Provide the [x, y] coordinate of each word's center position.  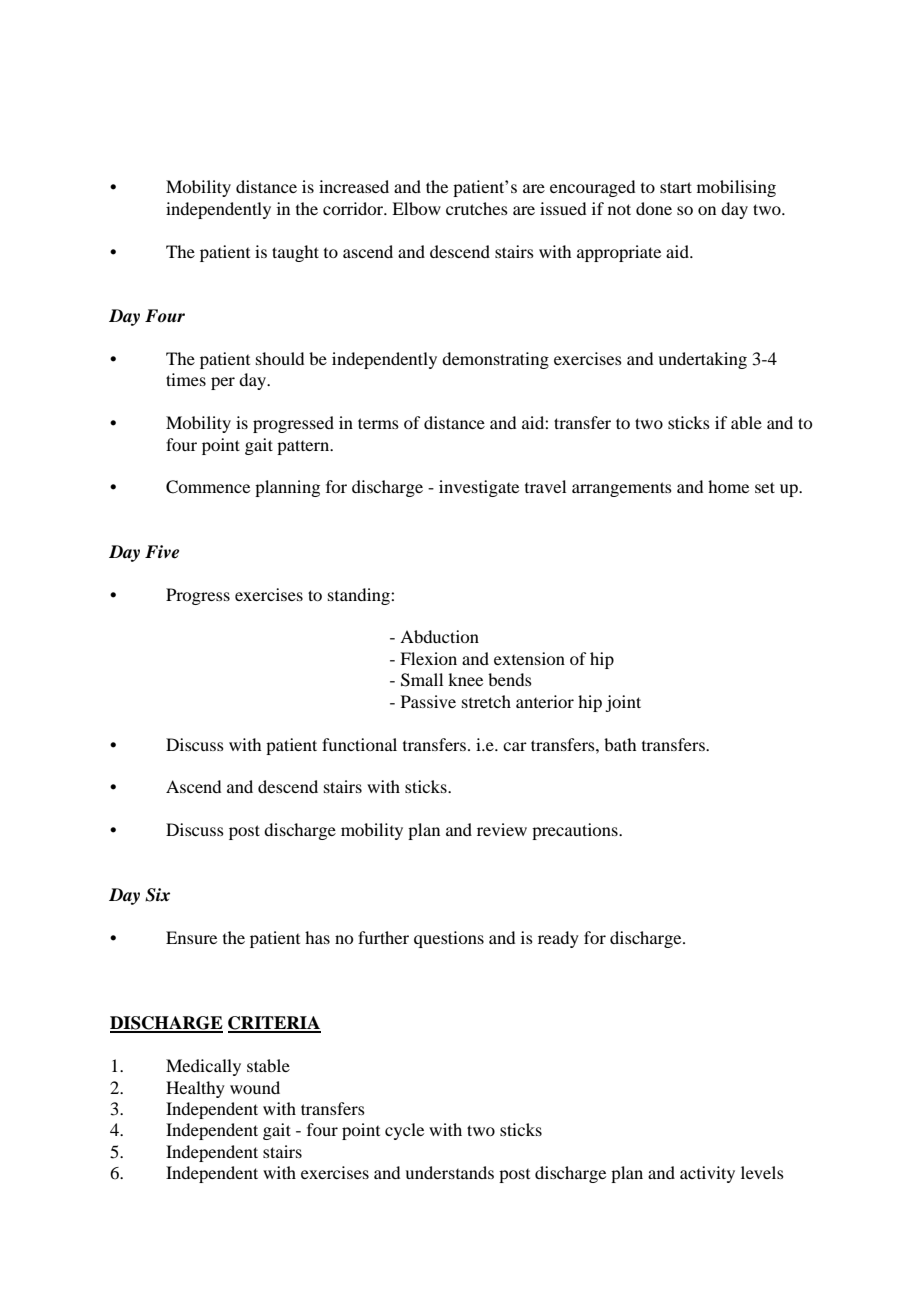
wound [255, 1087]
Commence [208, 487]
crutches [477, 208]
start [676, 187]
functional [359, 744]
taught [295, 253]
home [728, 486]
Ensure [191, 937]
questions [449, 939]
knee [465, 679]
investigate [479, 488]
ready [558, 939]
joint [623, 703]
